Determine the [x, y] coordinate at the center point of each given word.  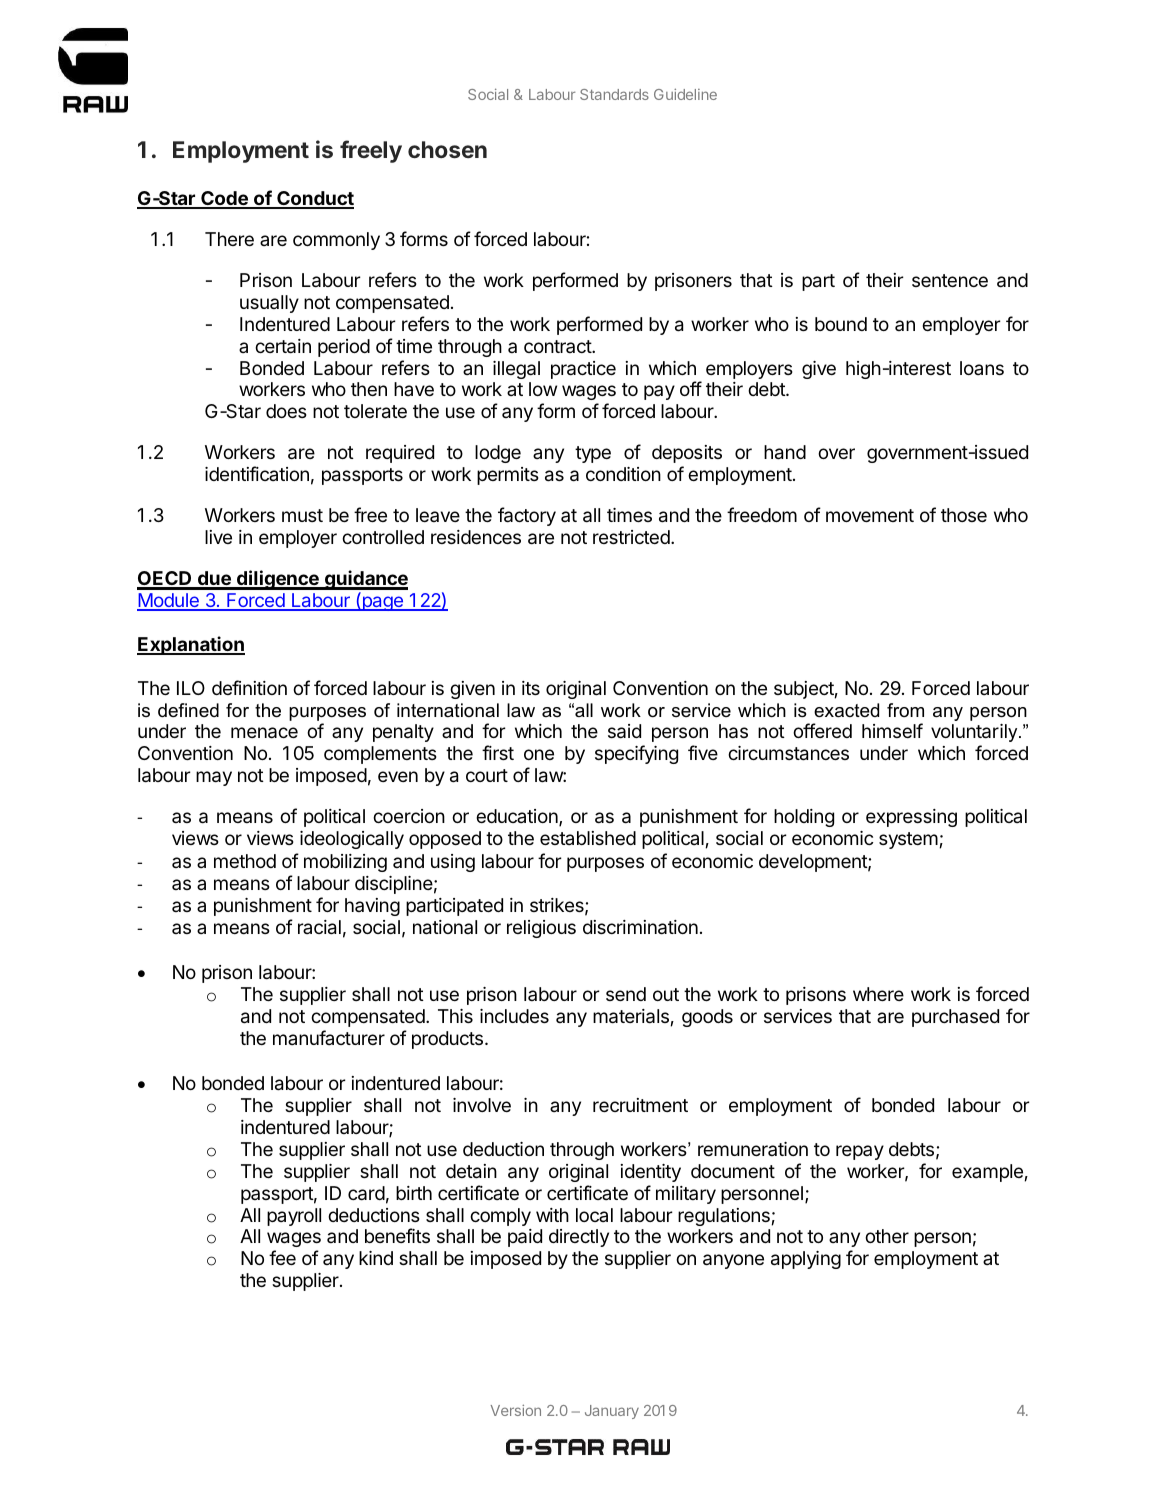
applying [806, 1260]
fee [282, 1257]
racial [319, 927]
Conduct [314, 199]
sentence [950, 280]
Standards [614, 94]
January [612, 1412]
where [878, 994]
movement [870, 515]
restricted [632, 537]
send [626, 994]
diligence [278, 580]
